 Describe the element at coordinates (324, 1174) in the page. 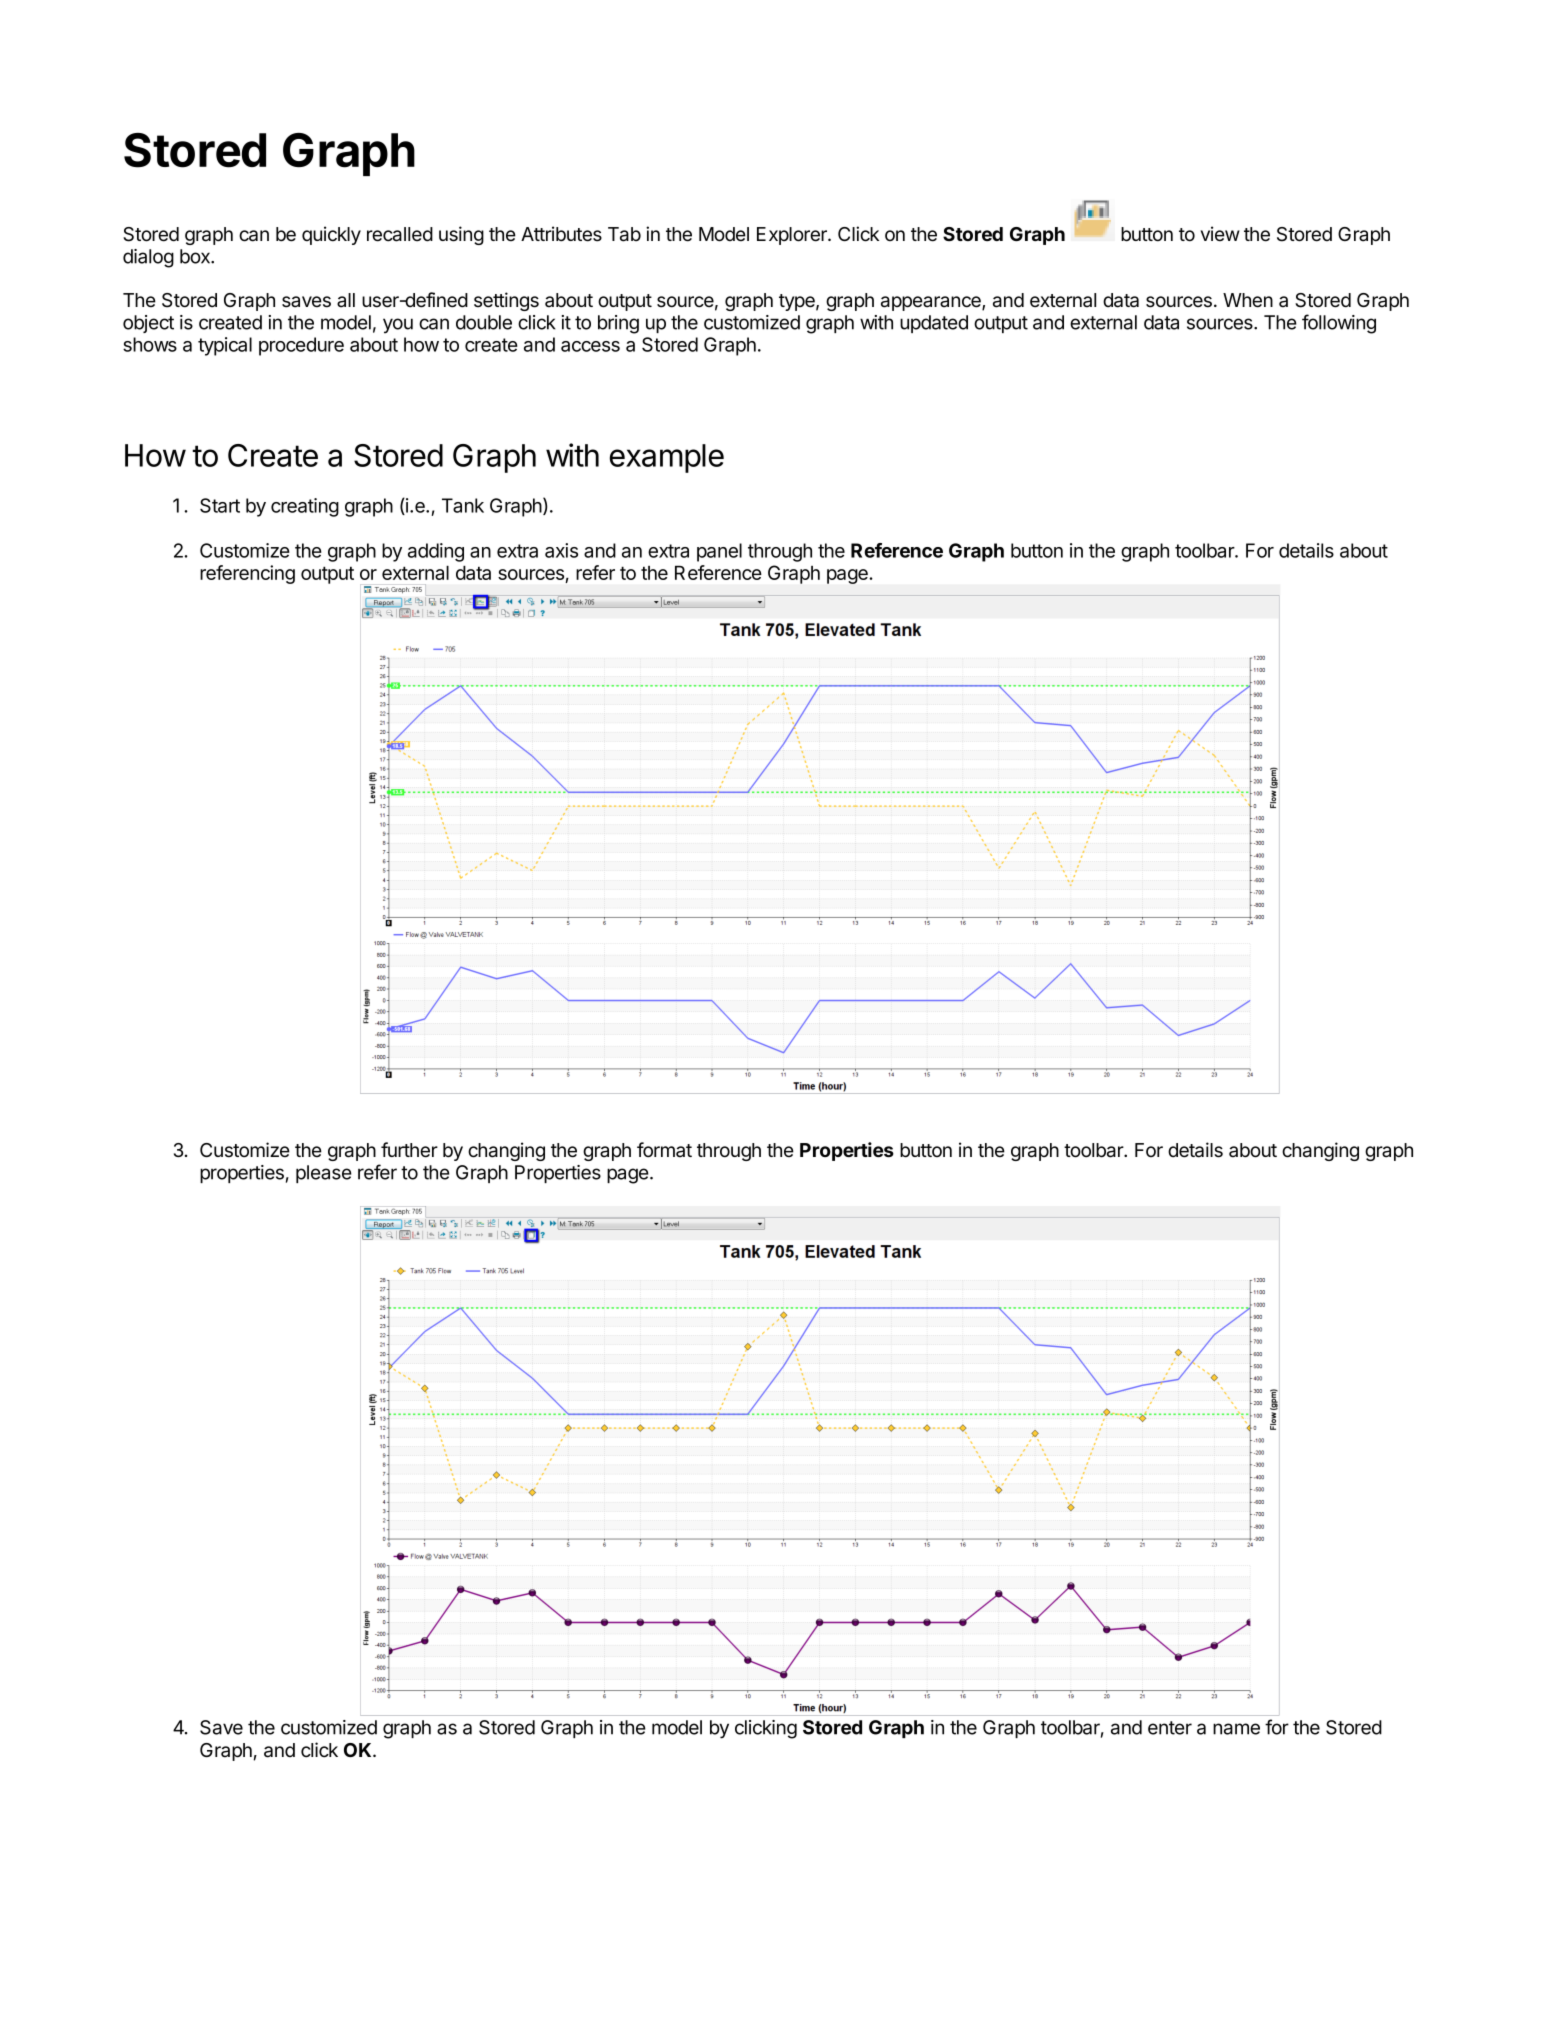

I see `please` at that location.
